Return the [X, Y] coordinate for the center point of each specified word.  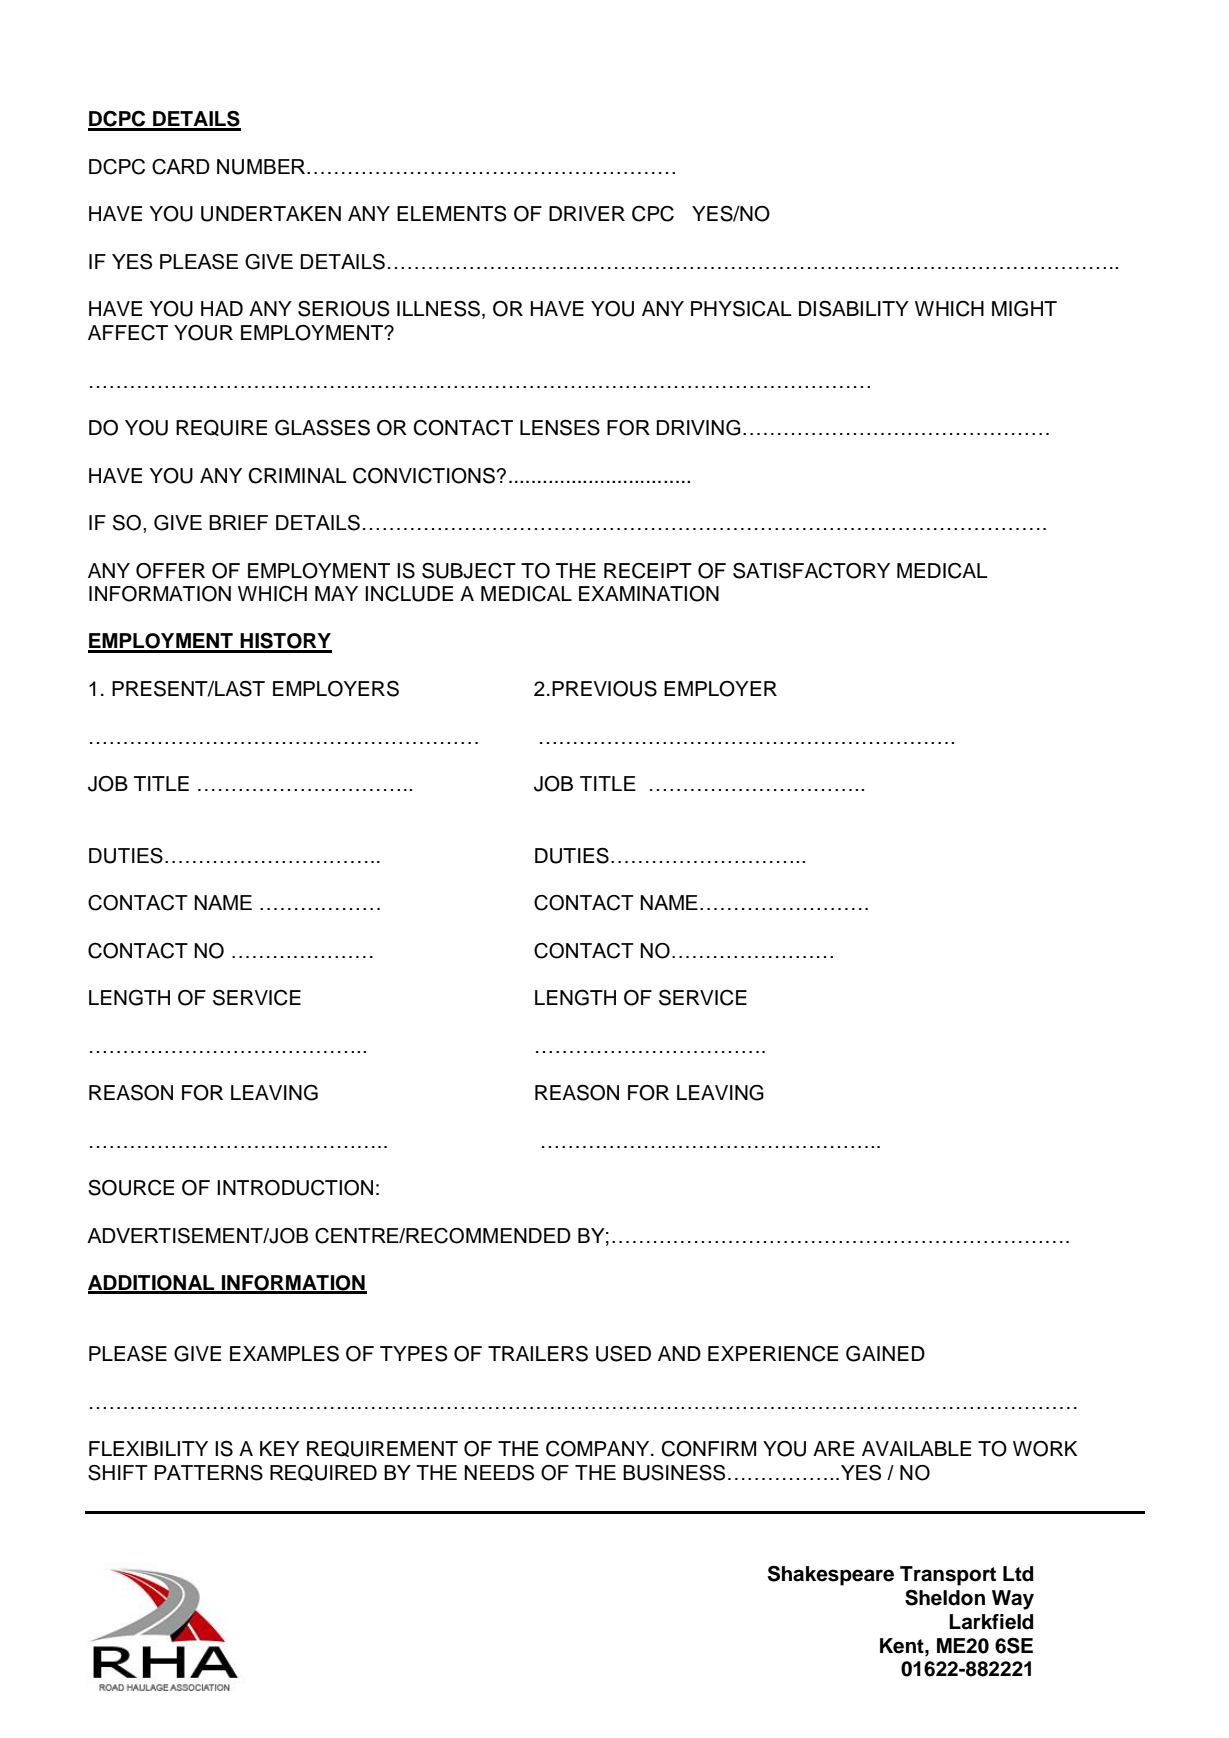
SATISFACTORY [811, 570]
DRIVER [587, 213]
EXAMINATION [649, 594]
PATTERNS [208, 1473]
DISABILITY [854, 308]
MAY [336, 593]
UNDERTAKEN [271, 214]
